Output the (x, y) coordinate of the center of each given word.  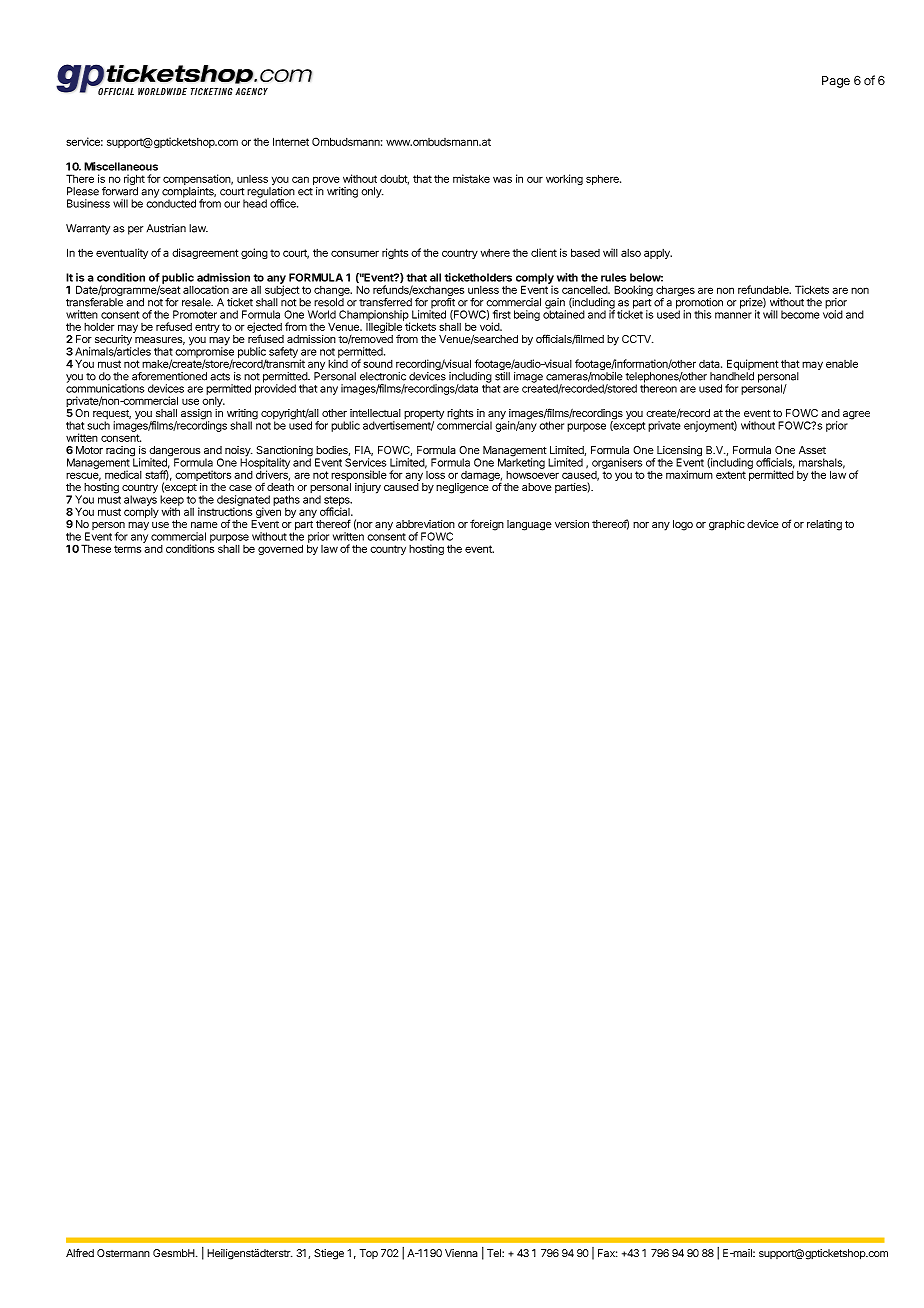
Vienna (461, 1253)
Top (369, 1254)
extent (731, 475)
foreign (487, 525)
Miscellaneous (121, 166)
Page (836, 82)
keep (172, 501)
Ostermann (123, 1253)
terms (127, 549)
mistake (471, 178)
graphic (727, 525)
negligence (462, 488)
